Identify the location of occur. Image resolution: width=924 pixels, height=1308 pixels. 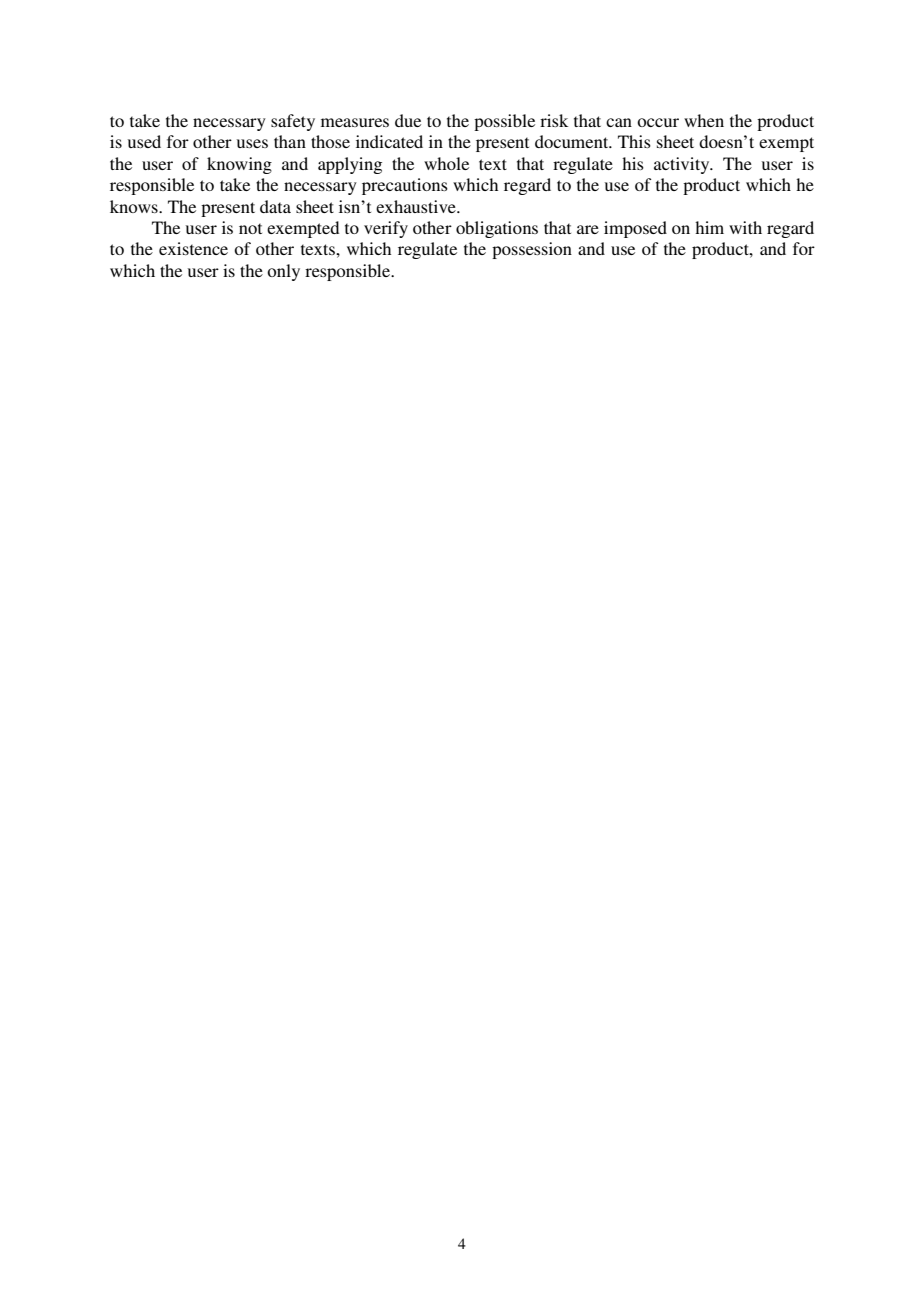
(658, 122).
